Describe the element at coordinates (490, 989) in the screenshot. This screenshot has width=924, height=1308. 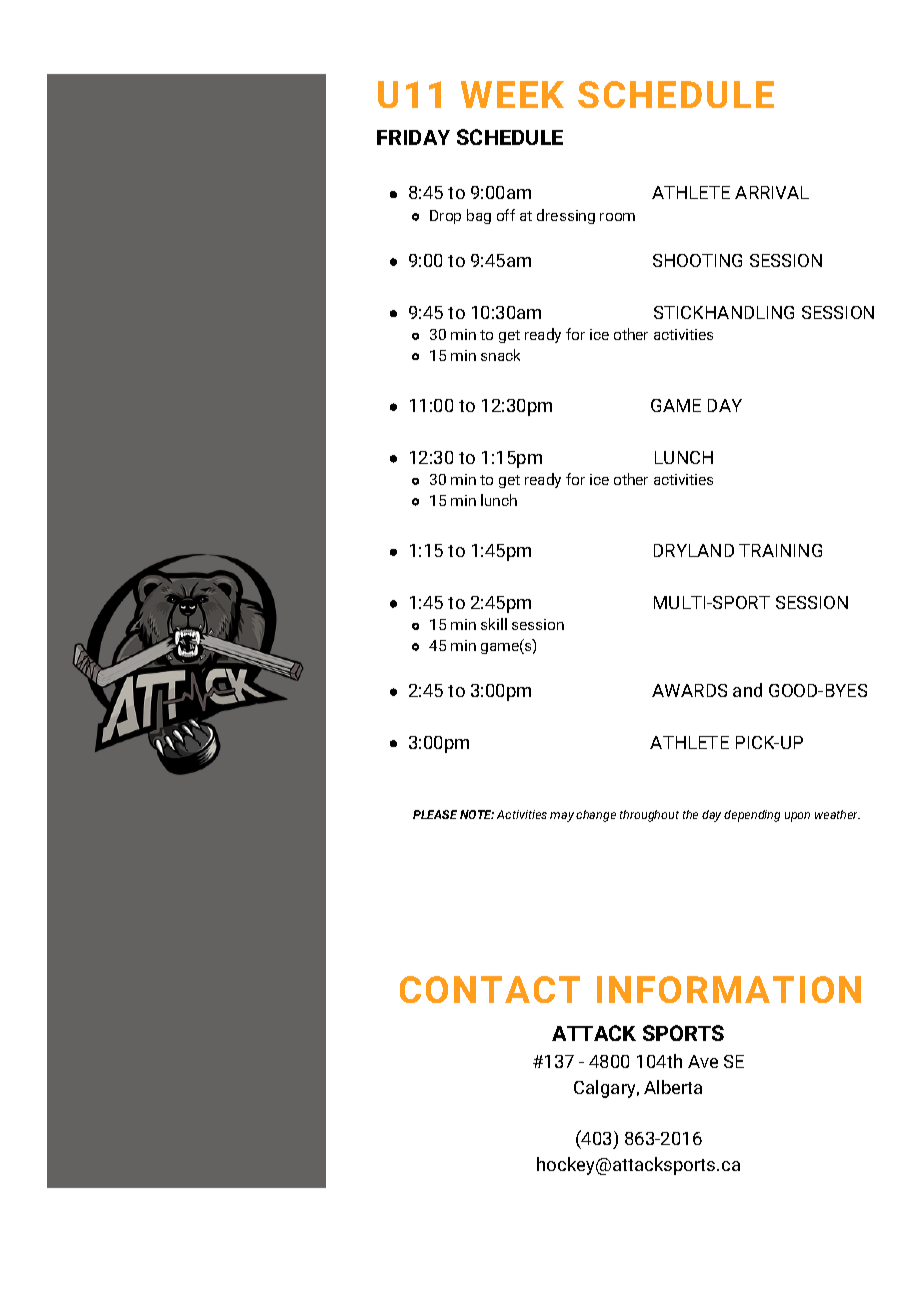
I see `CONTACT` at that location.
